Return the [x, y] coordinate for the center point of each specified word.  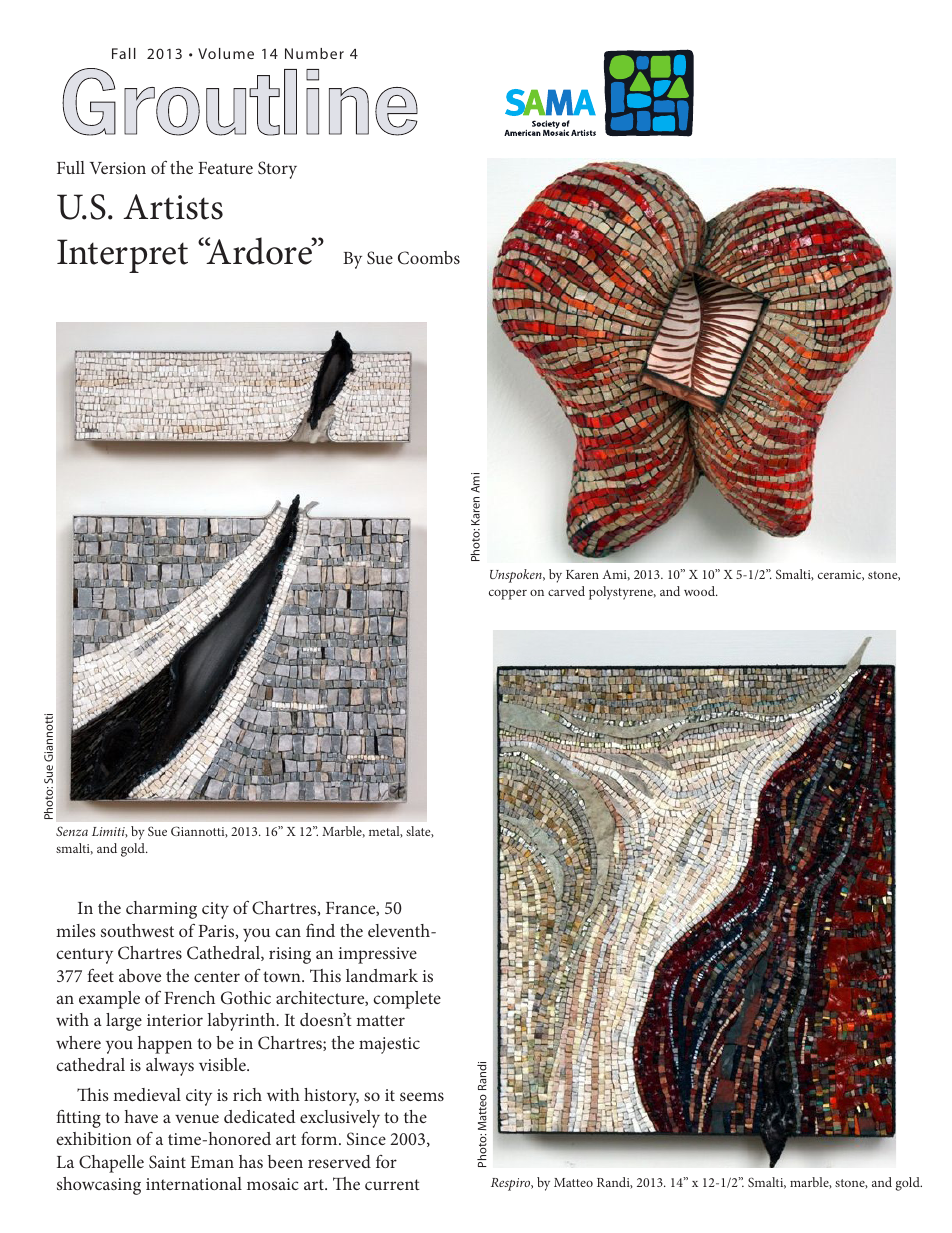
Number [314, 53]
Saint [167, 1162]
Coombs [429, 258]
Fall [124, 53]
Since [366, 1138]
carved [566, 591]
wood [700, 591]
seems [422, 1096]
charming [161, 910]
